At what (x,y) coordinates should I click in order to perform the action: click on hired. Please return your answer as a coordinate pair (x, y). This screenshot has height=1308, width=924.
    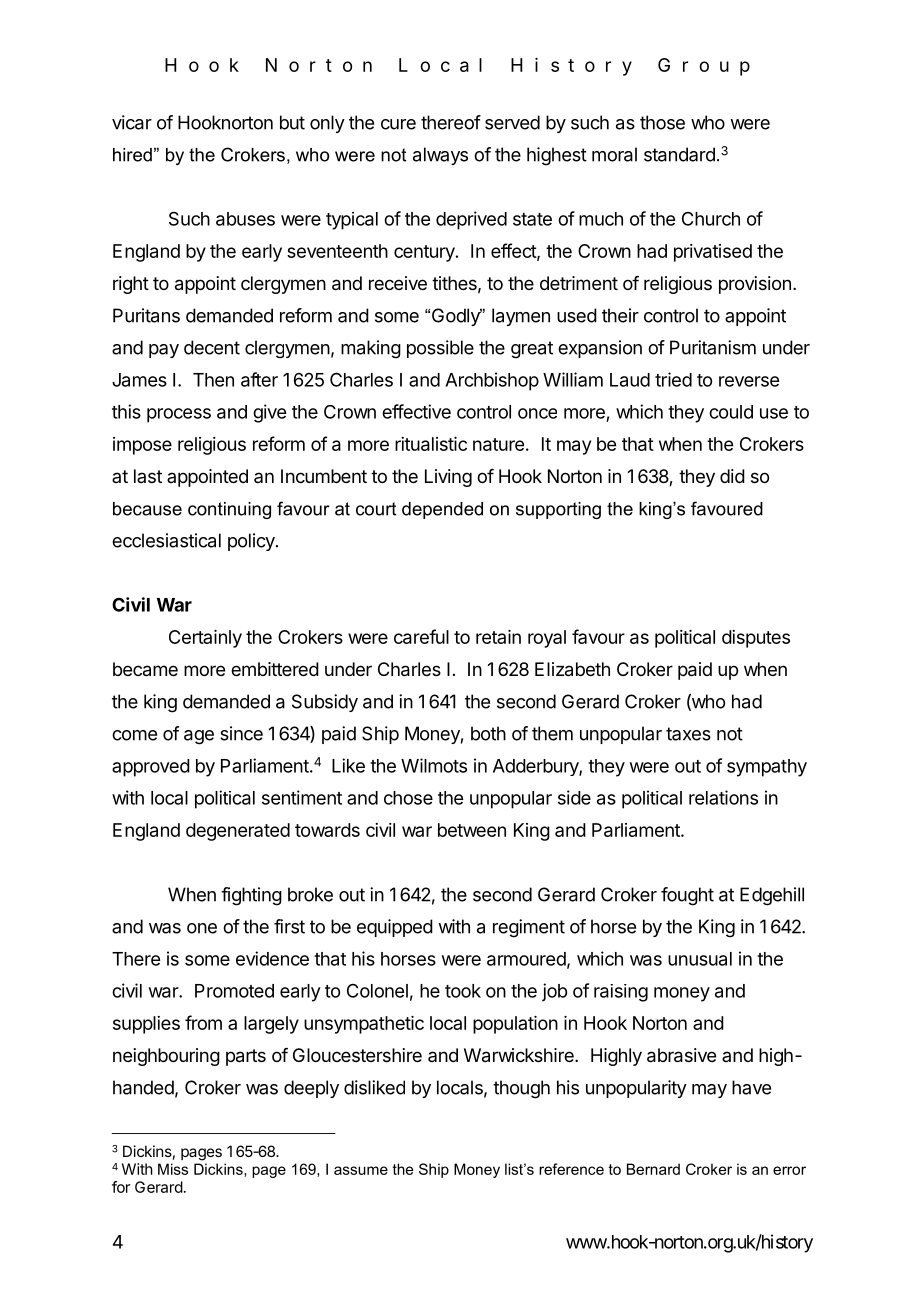
    Looking at the image, I should click on (132, 155).
